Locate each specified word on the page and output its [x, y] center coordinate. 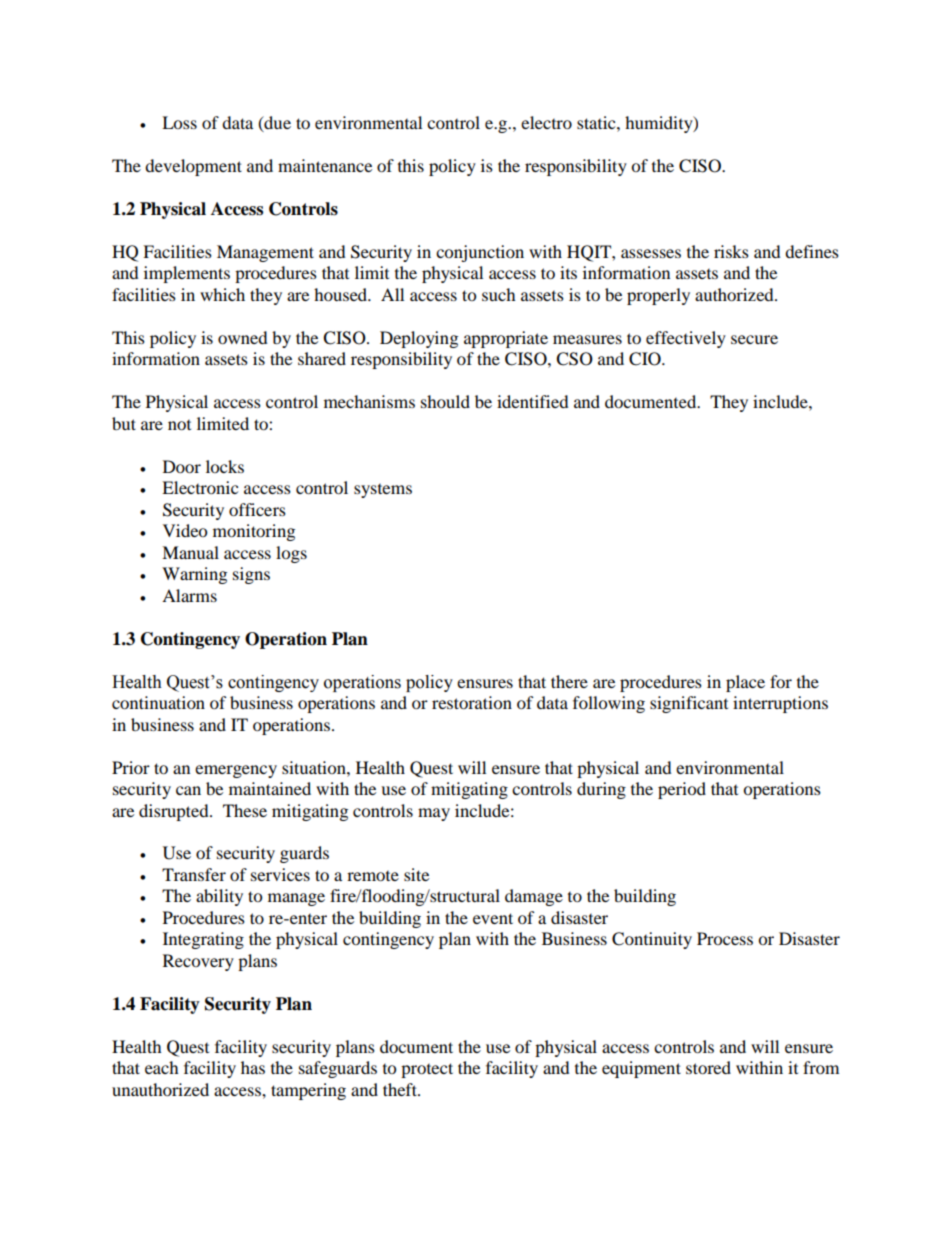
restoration [472, 702]
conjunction [480, 253]
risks [731, 251]
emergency [236, 771]
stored [708, 1067]
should [445, 401]
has [253, 1067]
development [193, 167]
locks [225, 466]
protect [427, 1070]
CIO [646, 359]
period [682, 790]
